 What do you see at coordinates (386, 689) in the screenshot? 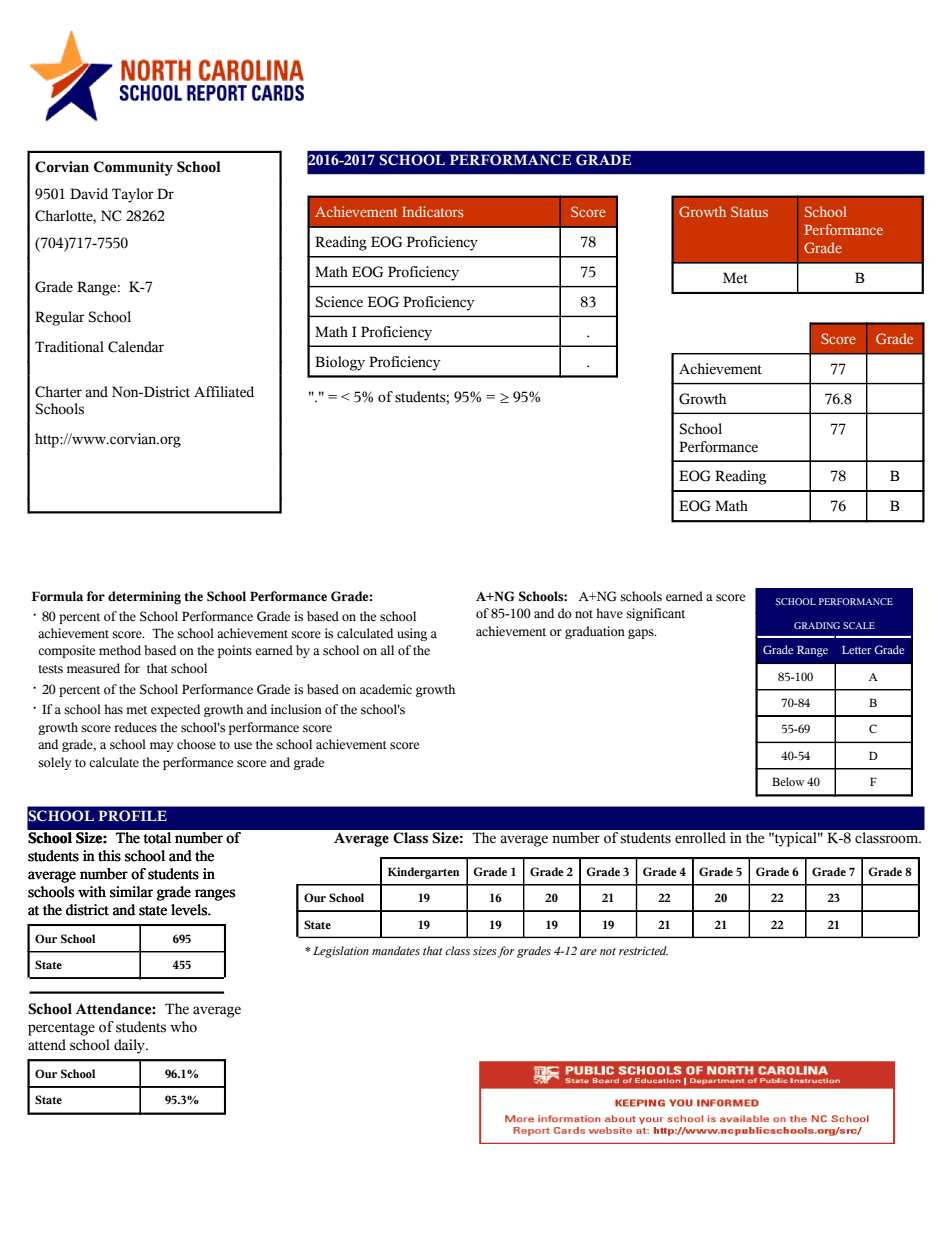
I see `academic` at bounding box center [386, 689].
